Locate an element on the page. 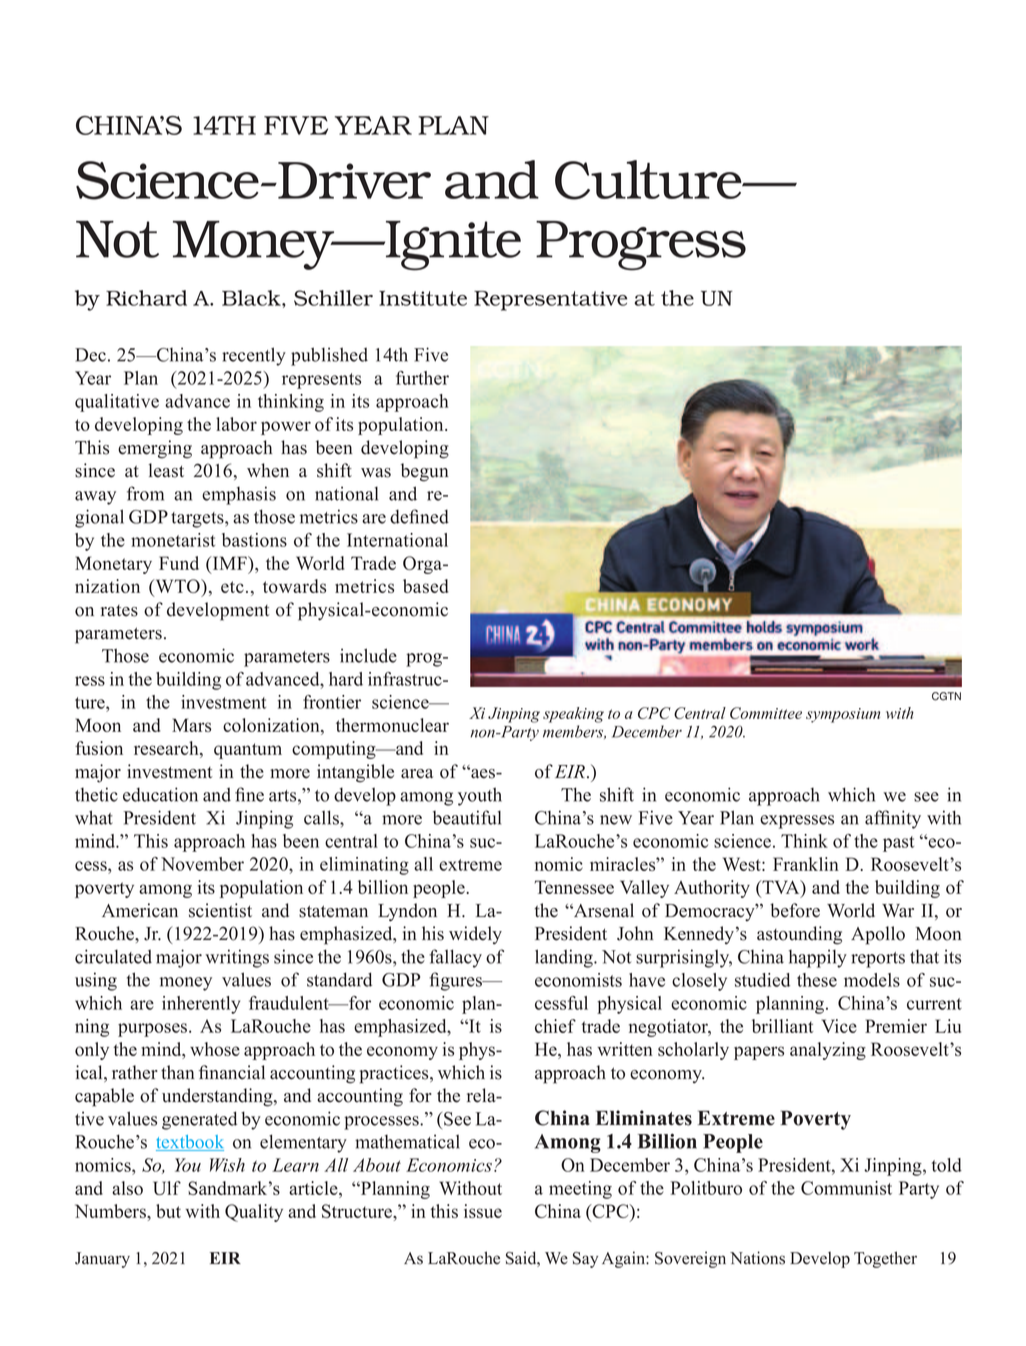 The width and height of the document is (1026, 1346). Black is located at coordinates (252, 298).
